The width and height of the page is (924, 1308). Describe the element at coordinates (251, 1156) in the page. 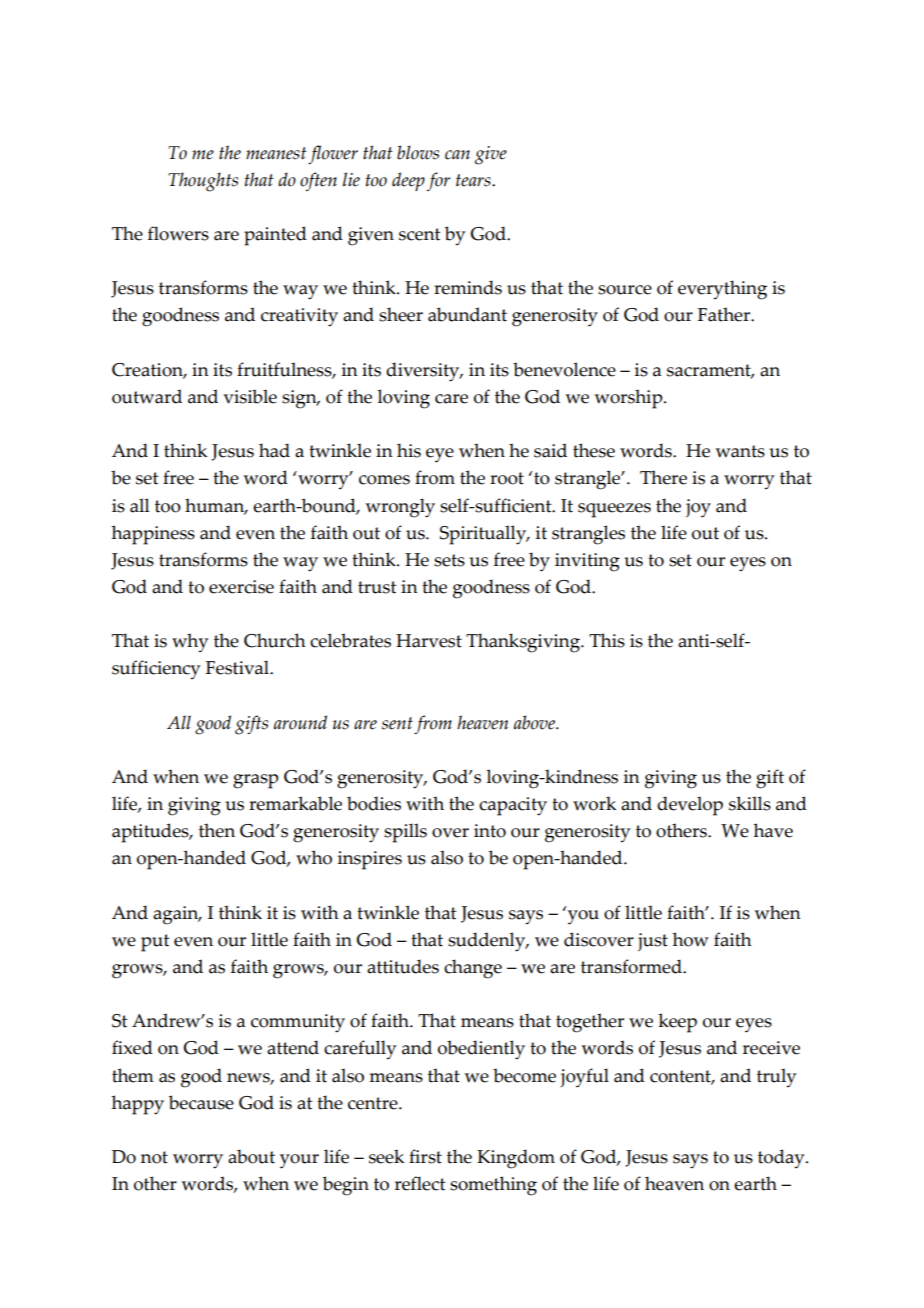

I see `about` at that location.
